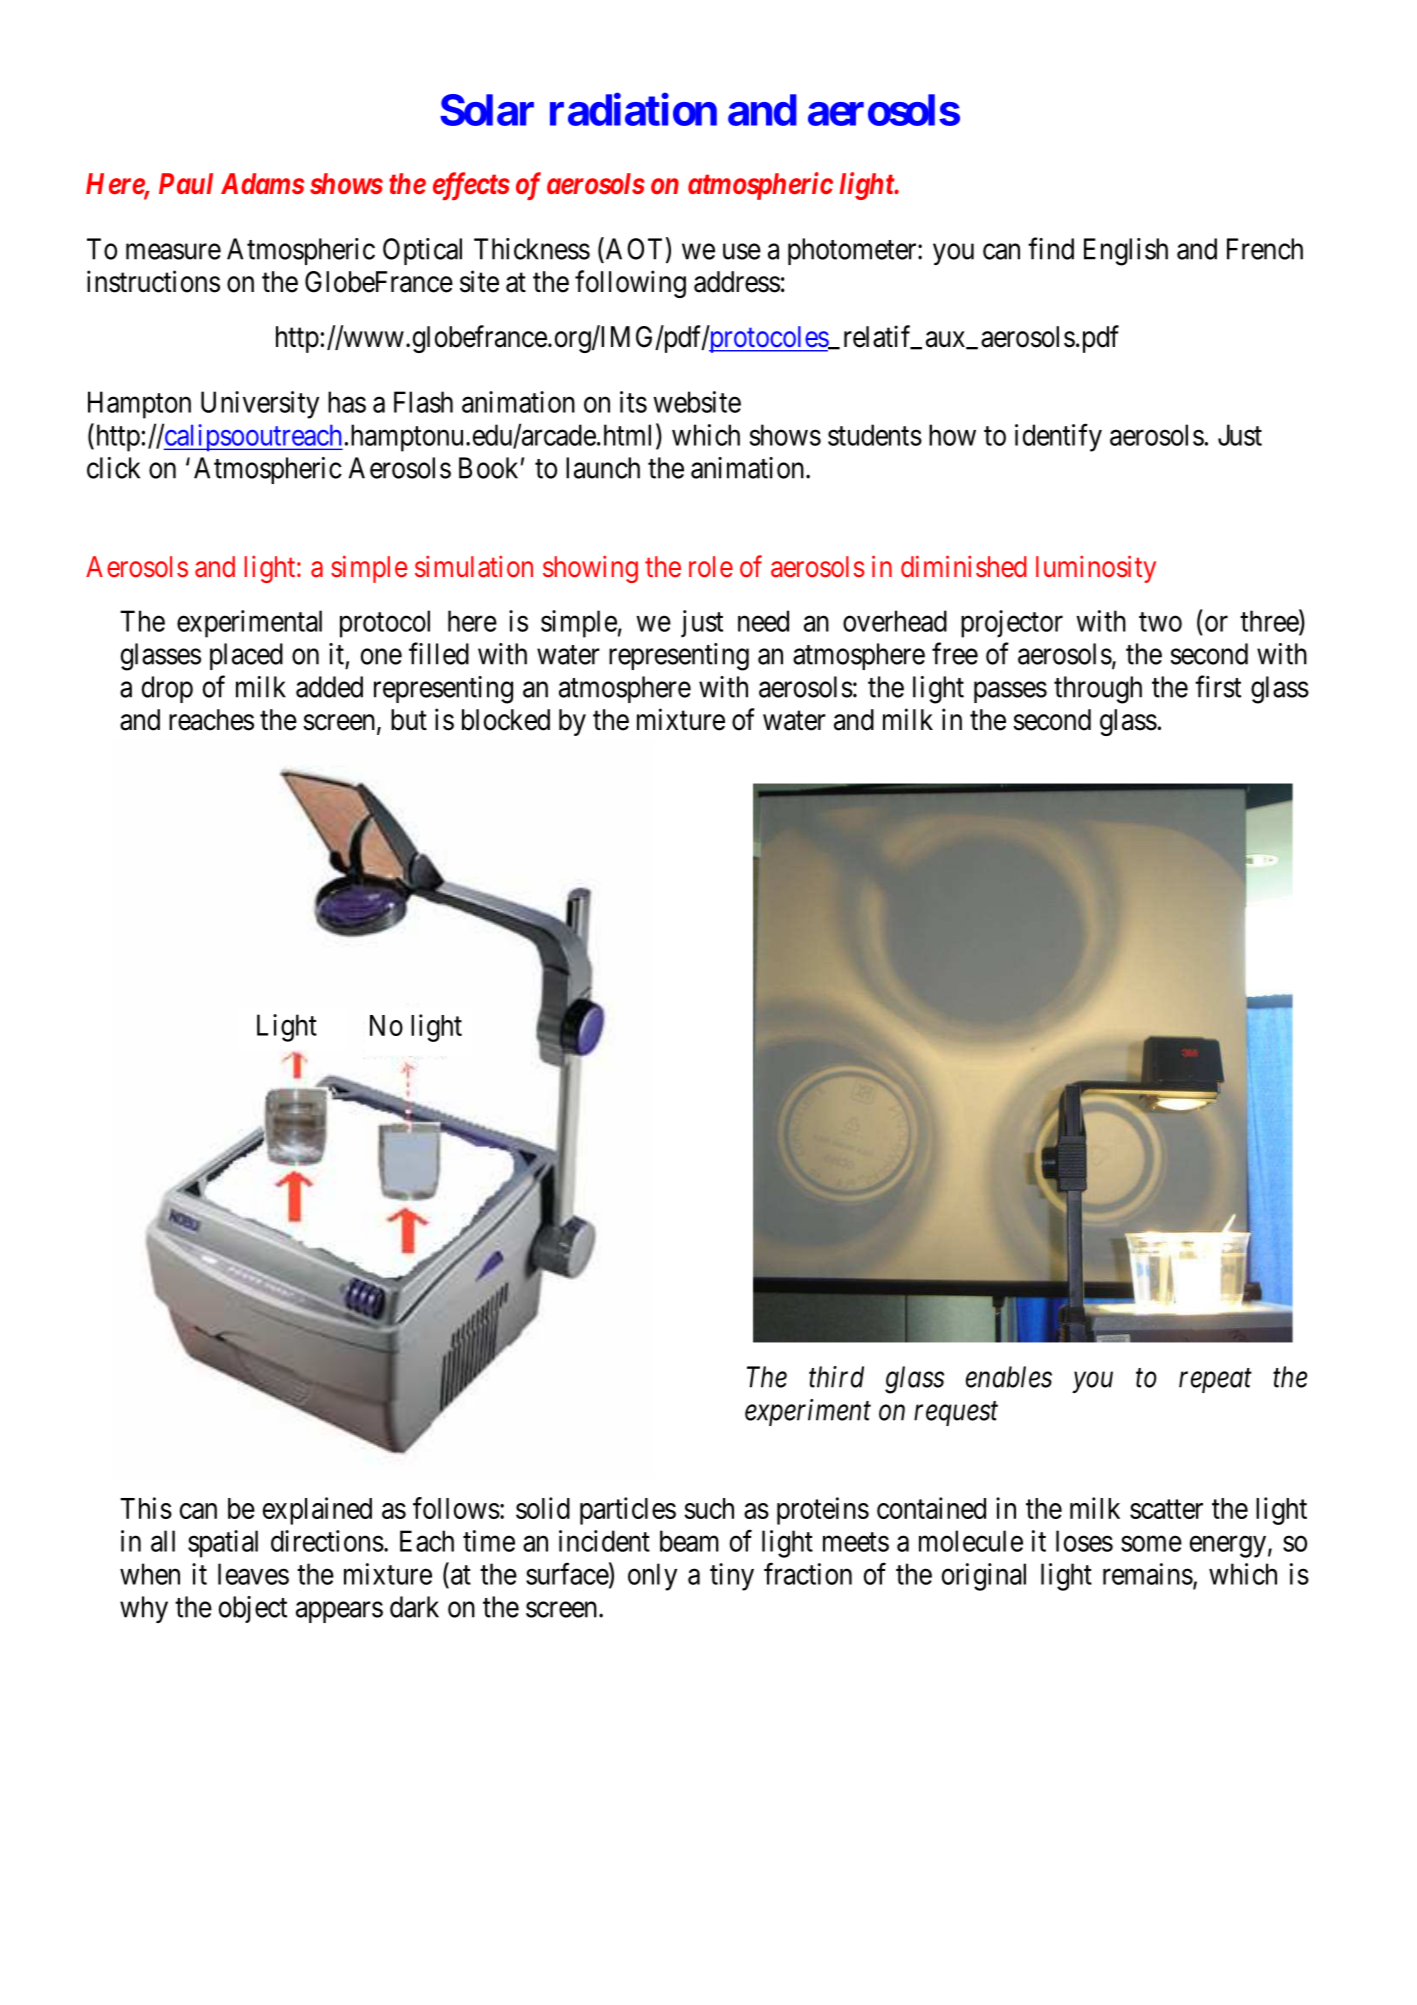 The height and width of the screenshot is (2005, 1417). I want to click on repeat, so click(1215, 1381).
